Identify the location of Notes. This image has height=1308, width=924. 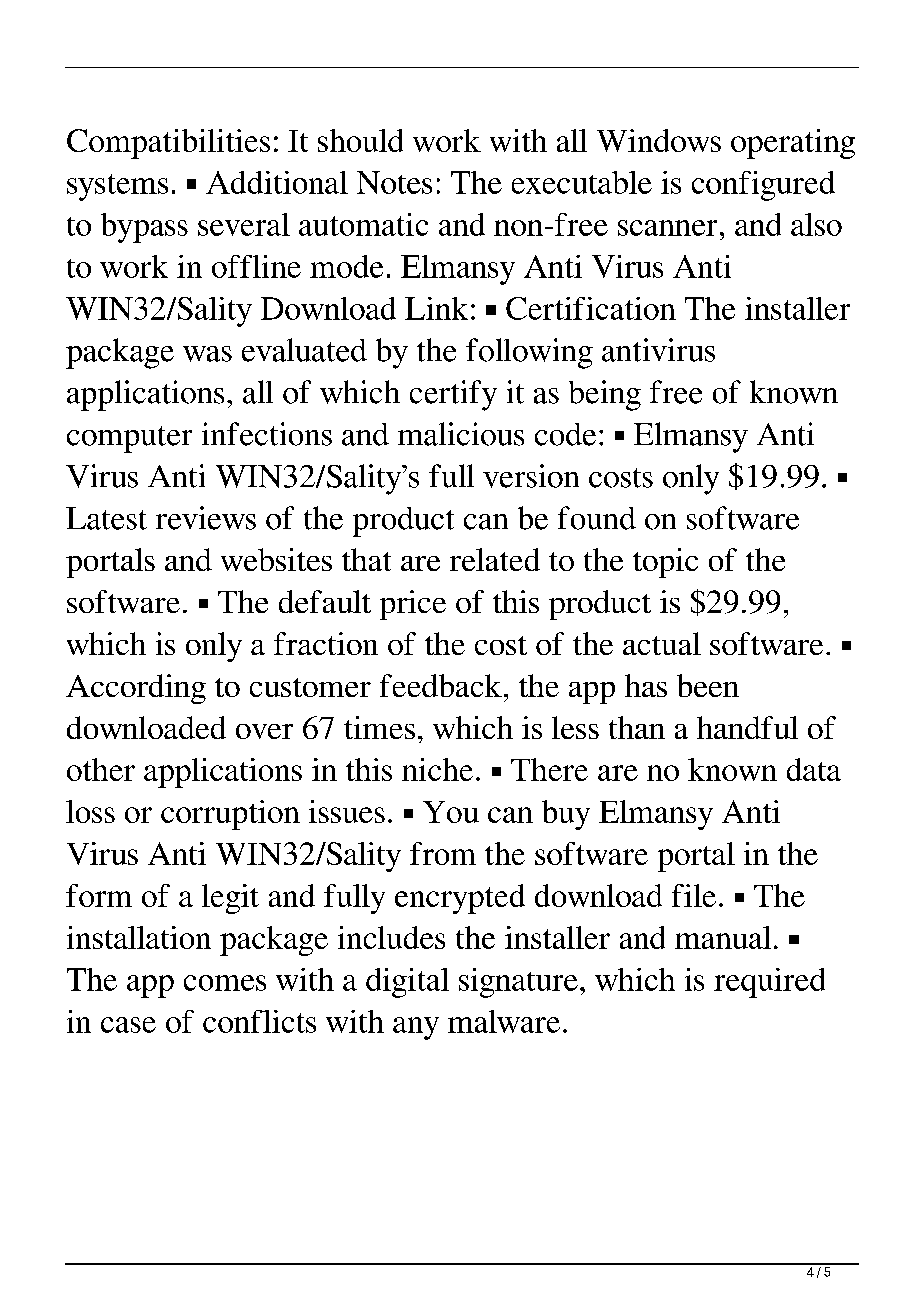
(394, 182).
